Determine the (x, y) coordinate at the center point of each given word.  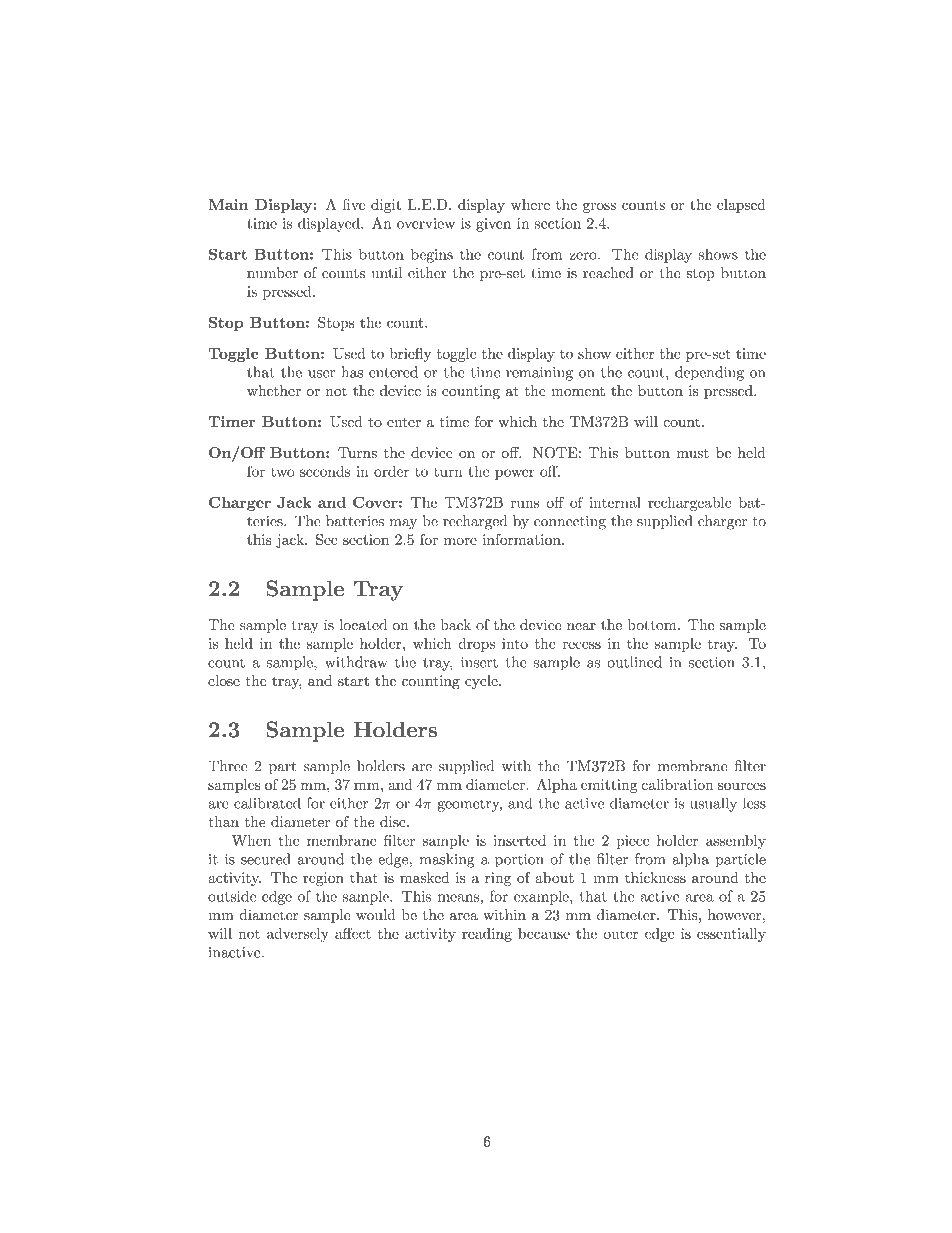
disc (394, 821)
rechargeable (690, 504)
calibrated (267, 803)
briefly (410, 354)
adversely (298, 935)
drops (476, 645)
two (283, 472)
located (363, 625)
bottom (652, 625)
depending (709, 373)
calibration (678, 784)
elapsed (741, 206)
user (321, 374)
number (272, 273)
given (493, 225)
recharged (475, 522)
